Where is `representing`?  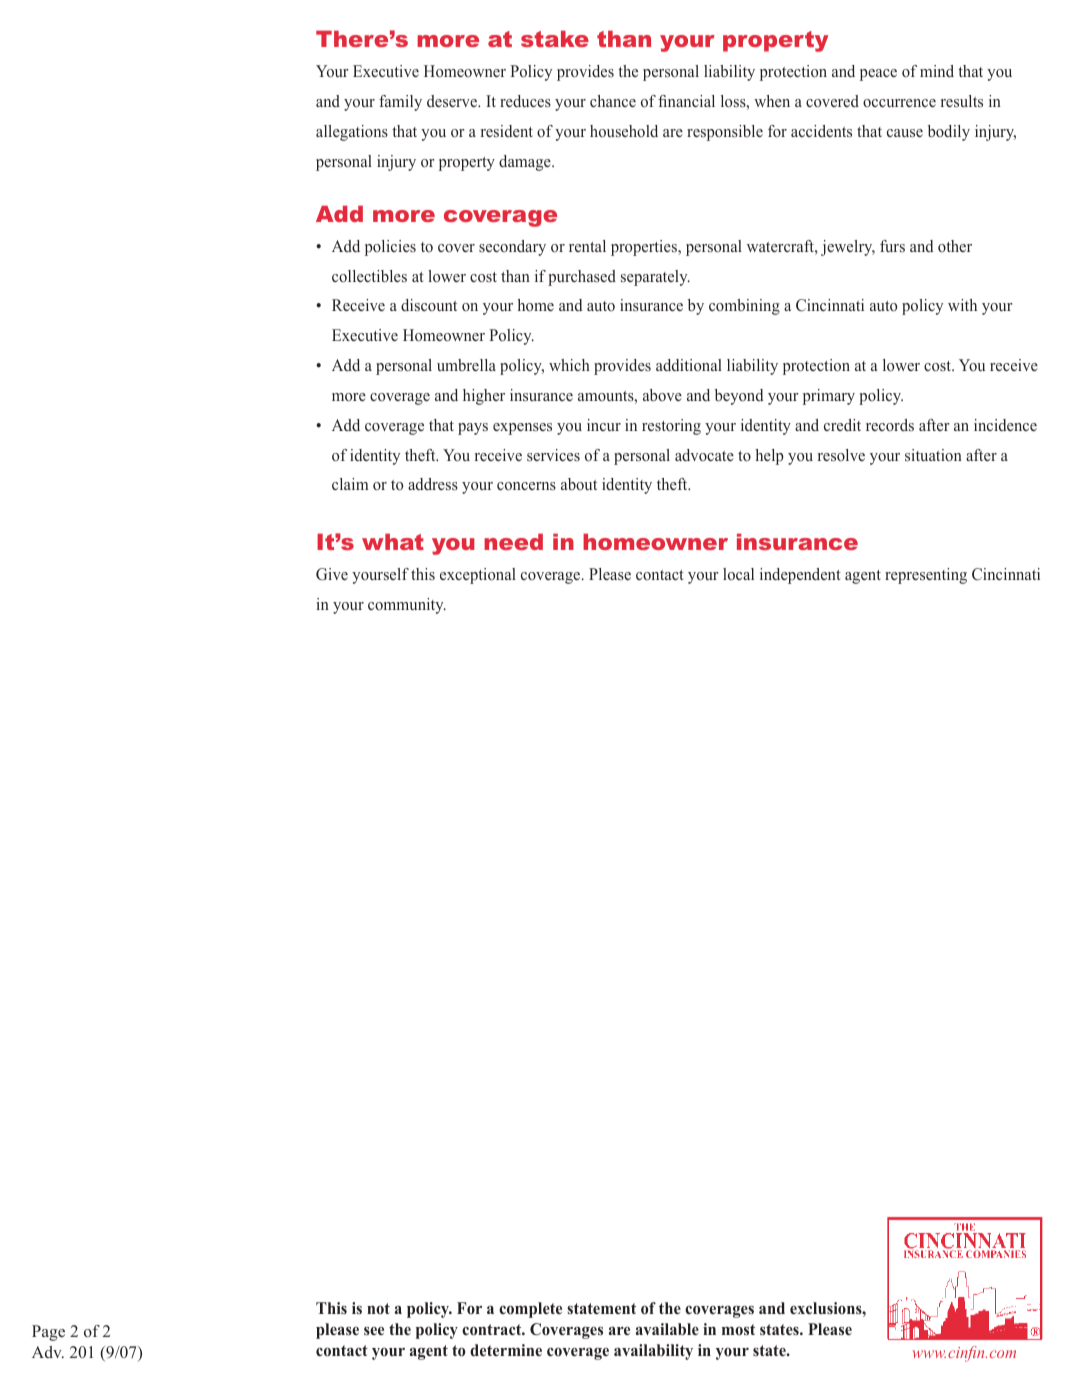 representing is located at coordinates (926, 576).
